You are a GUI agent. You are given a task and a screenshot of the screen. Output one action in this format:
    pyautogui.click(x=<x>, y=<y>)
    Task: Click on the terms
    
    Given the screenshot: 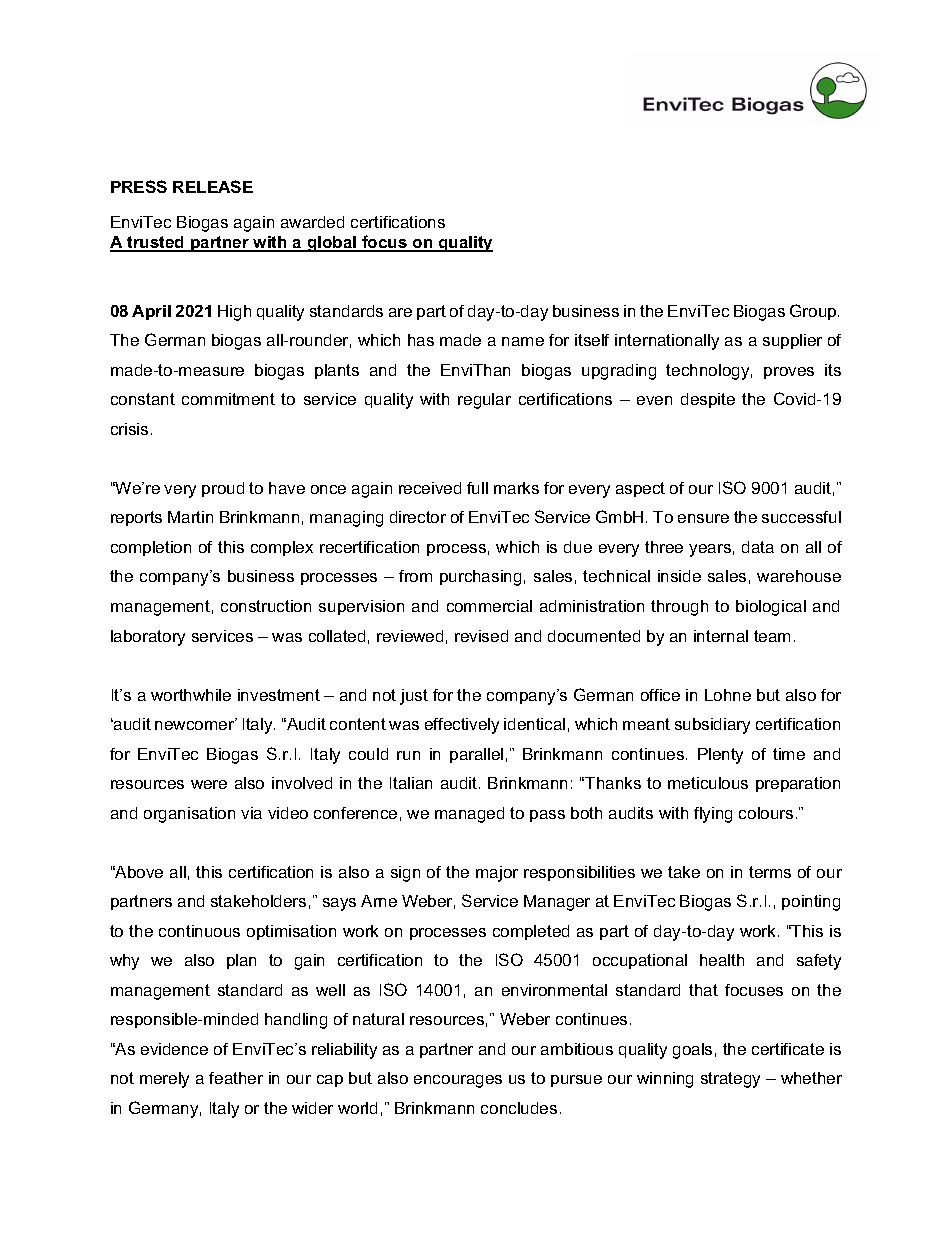 What is the action you would take?
    pyautogui.click(x=770, y=872)
